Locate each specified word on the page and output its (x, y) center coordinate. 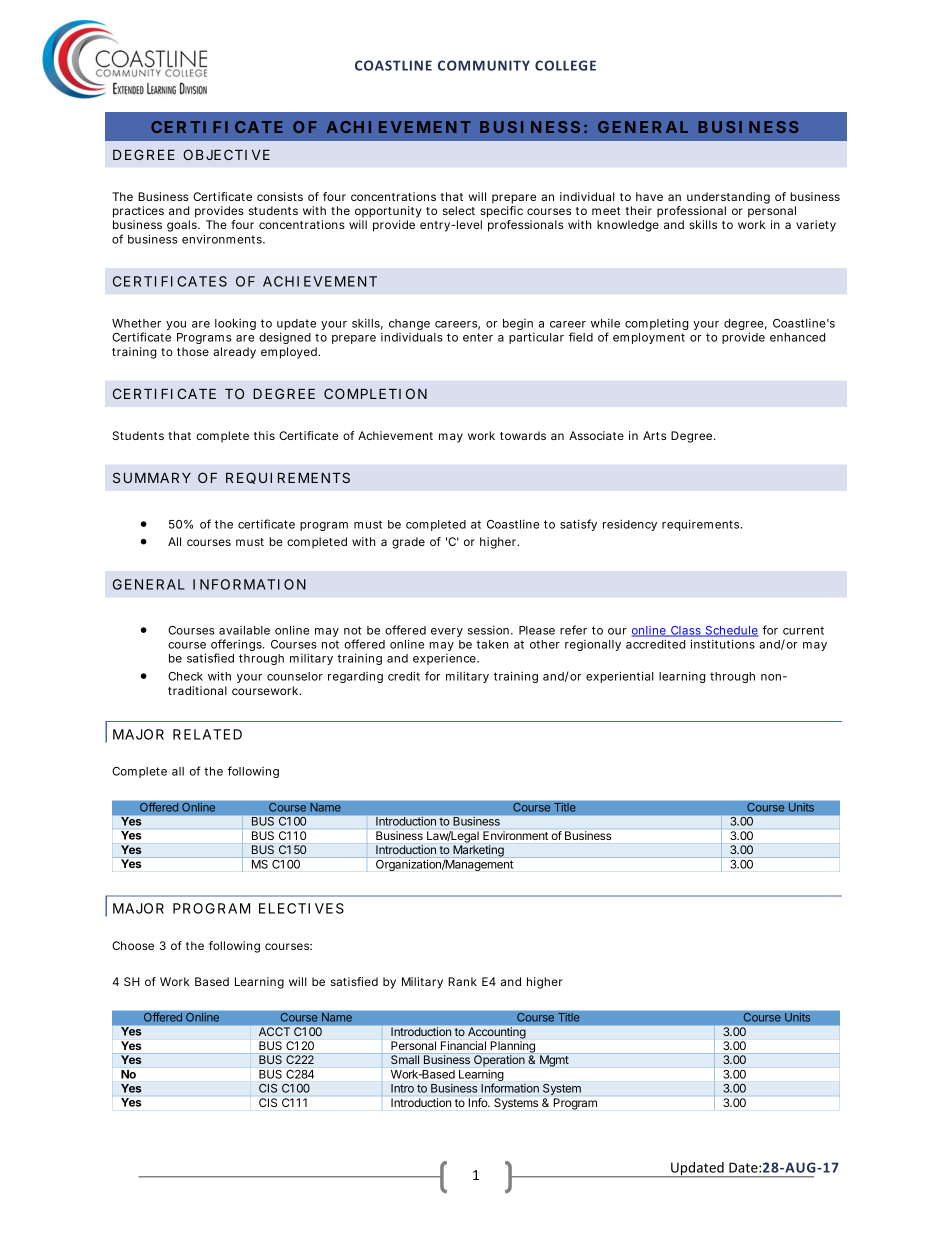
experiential (620, 677)
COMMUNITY (484, 65)
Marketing (478, 851)
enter (478, 337)
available (244, 630)
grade (408, 543)
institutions (723, 644)
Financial (463, 1045)
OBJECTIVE (226, 154)
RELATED (207, 734)
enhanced (797, 337)
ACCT (274, 1031)
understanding (728, 198)
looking (235, 324)
